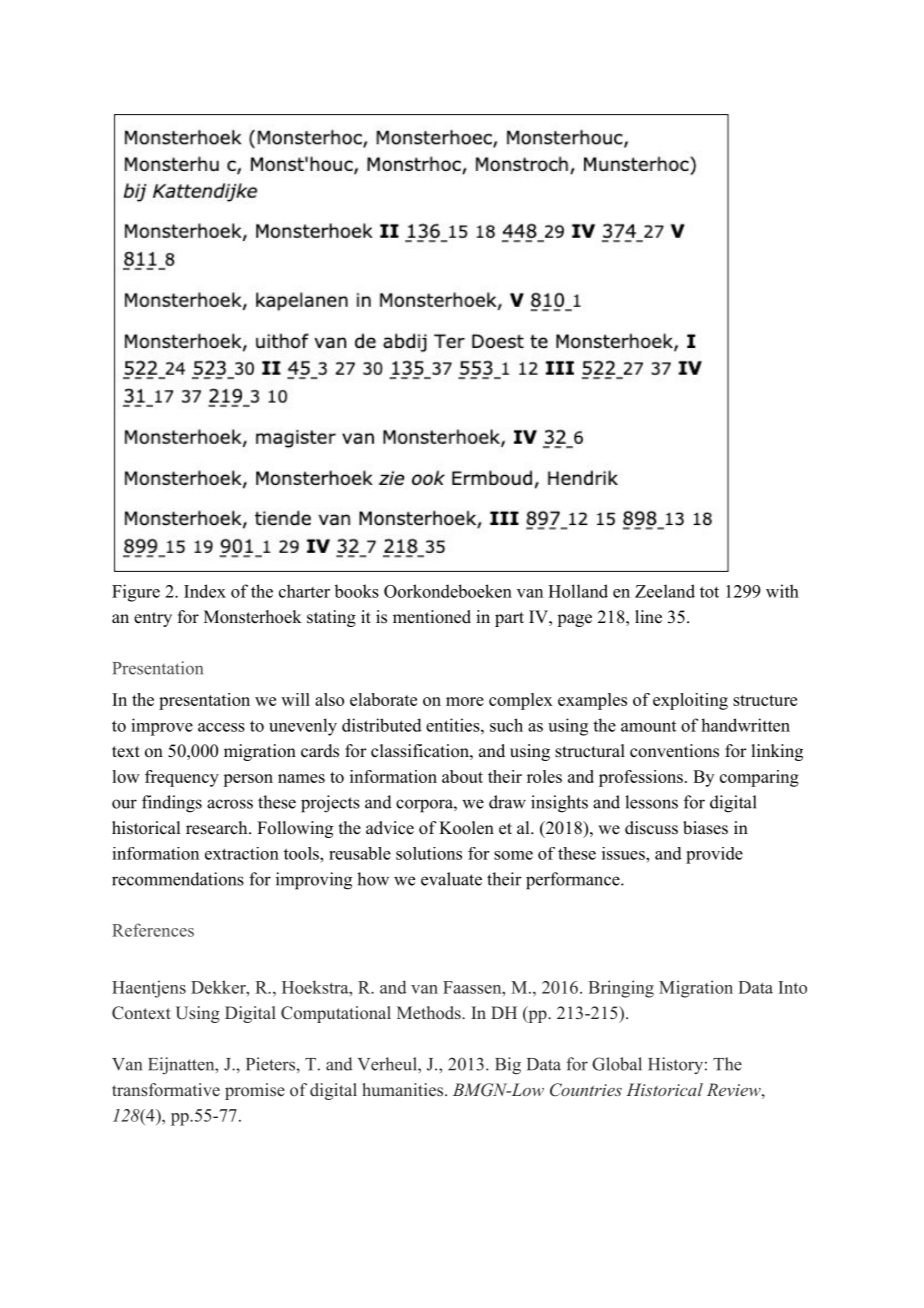 The image size is (924, 1308). What do you see at coordinates (205, 591) in the document?
I see `Index` at bounding box center [205, 591].
